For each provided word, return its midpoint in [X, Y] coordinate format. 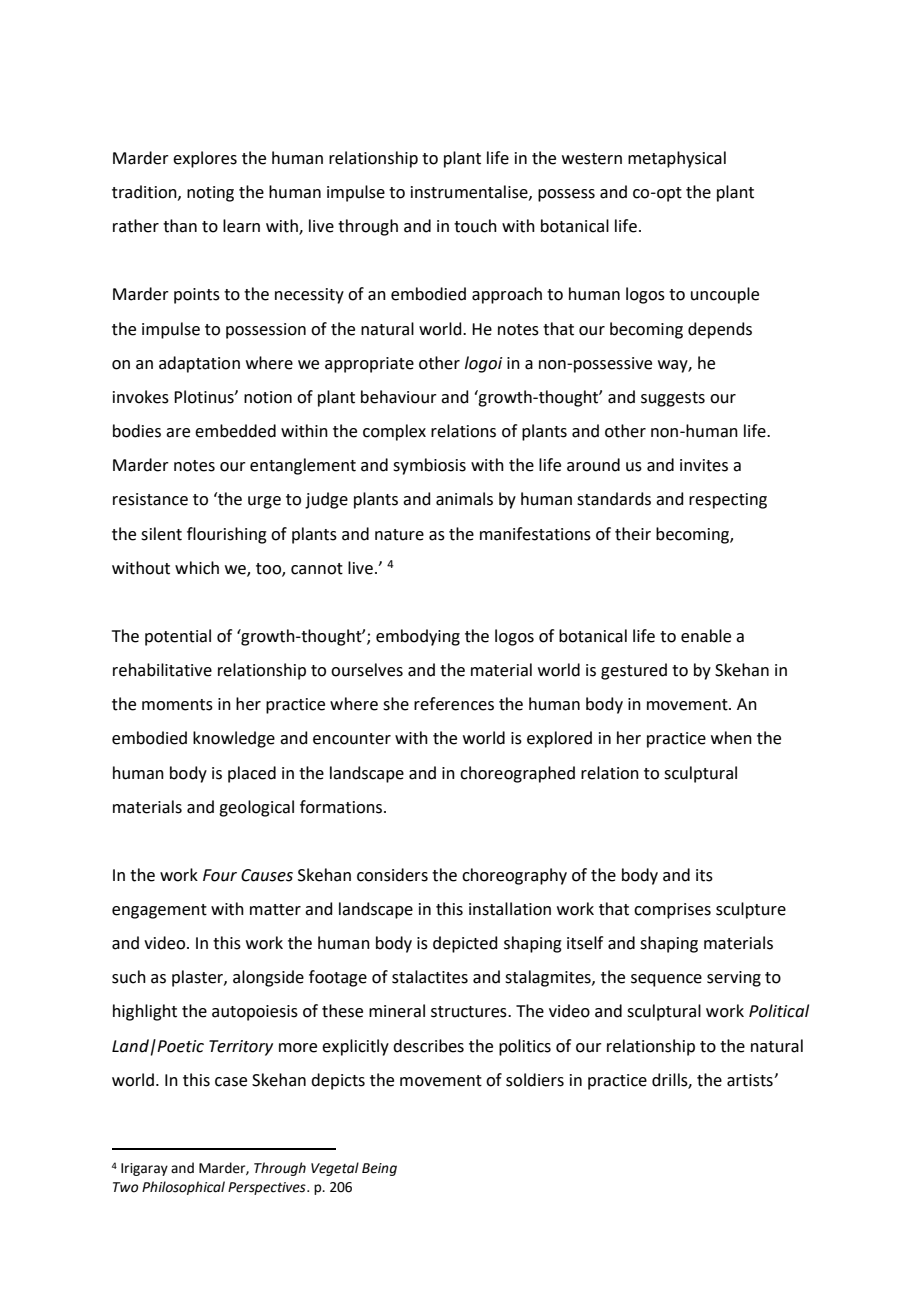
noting [210, 194]
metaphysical [677, 159]
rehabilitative [162, 670]
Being [379, 1169]
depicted [465, 944]
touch [475, 226]
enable [706, 636]
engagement [159, 911]
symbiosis [429, 466]
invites [704, 465]
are [178, 433]
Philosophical [183, 1188]
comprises [672, 911]
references [454, 704]
